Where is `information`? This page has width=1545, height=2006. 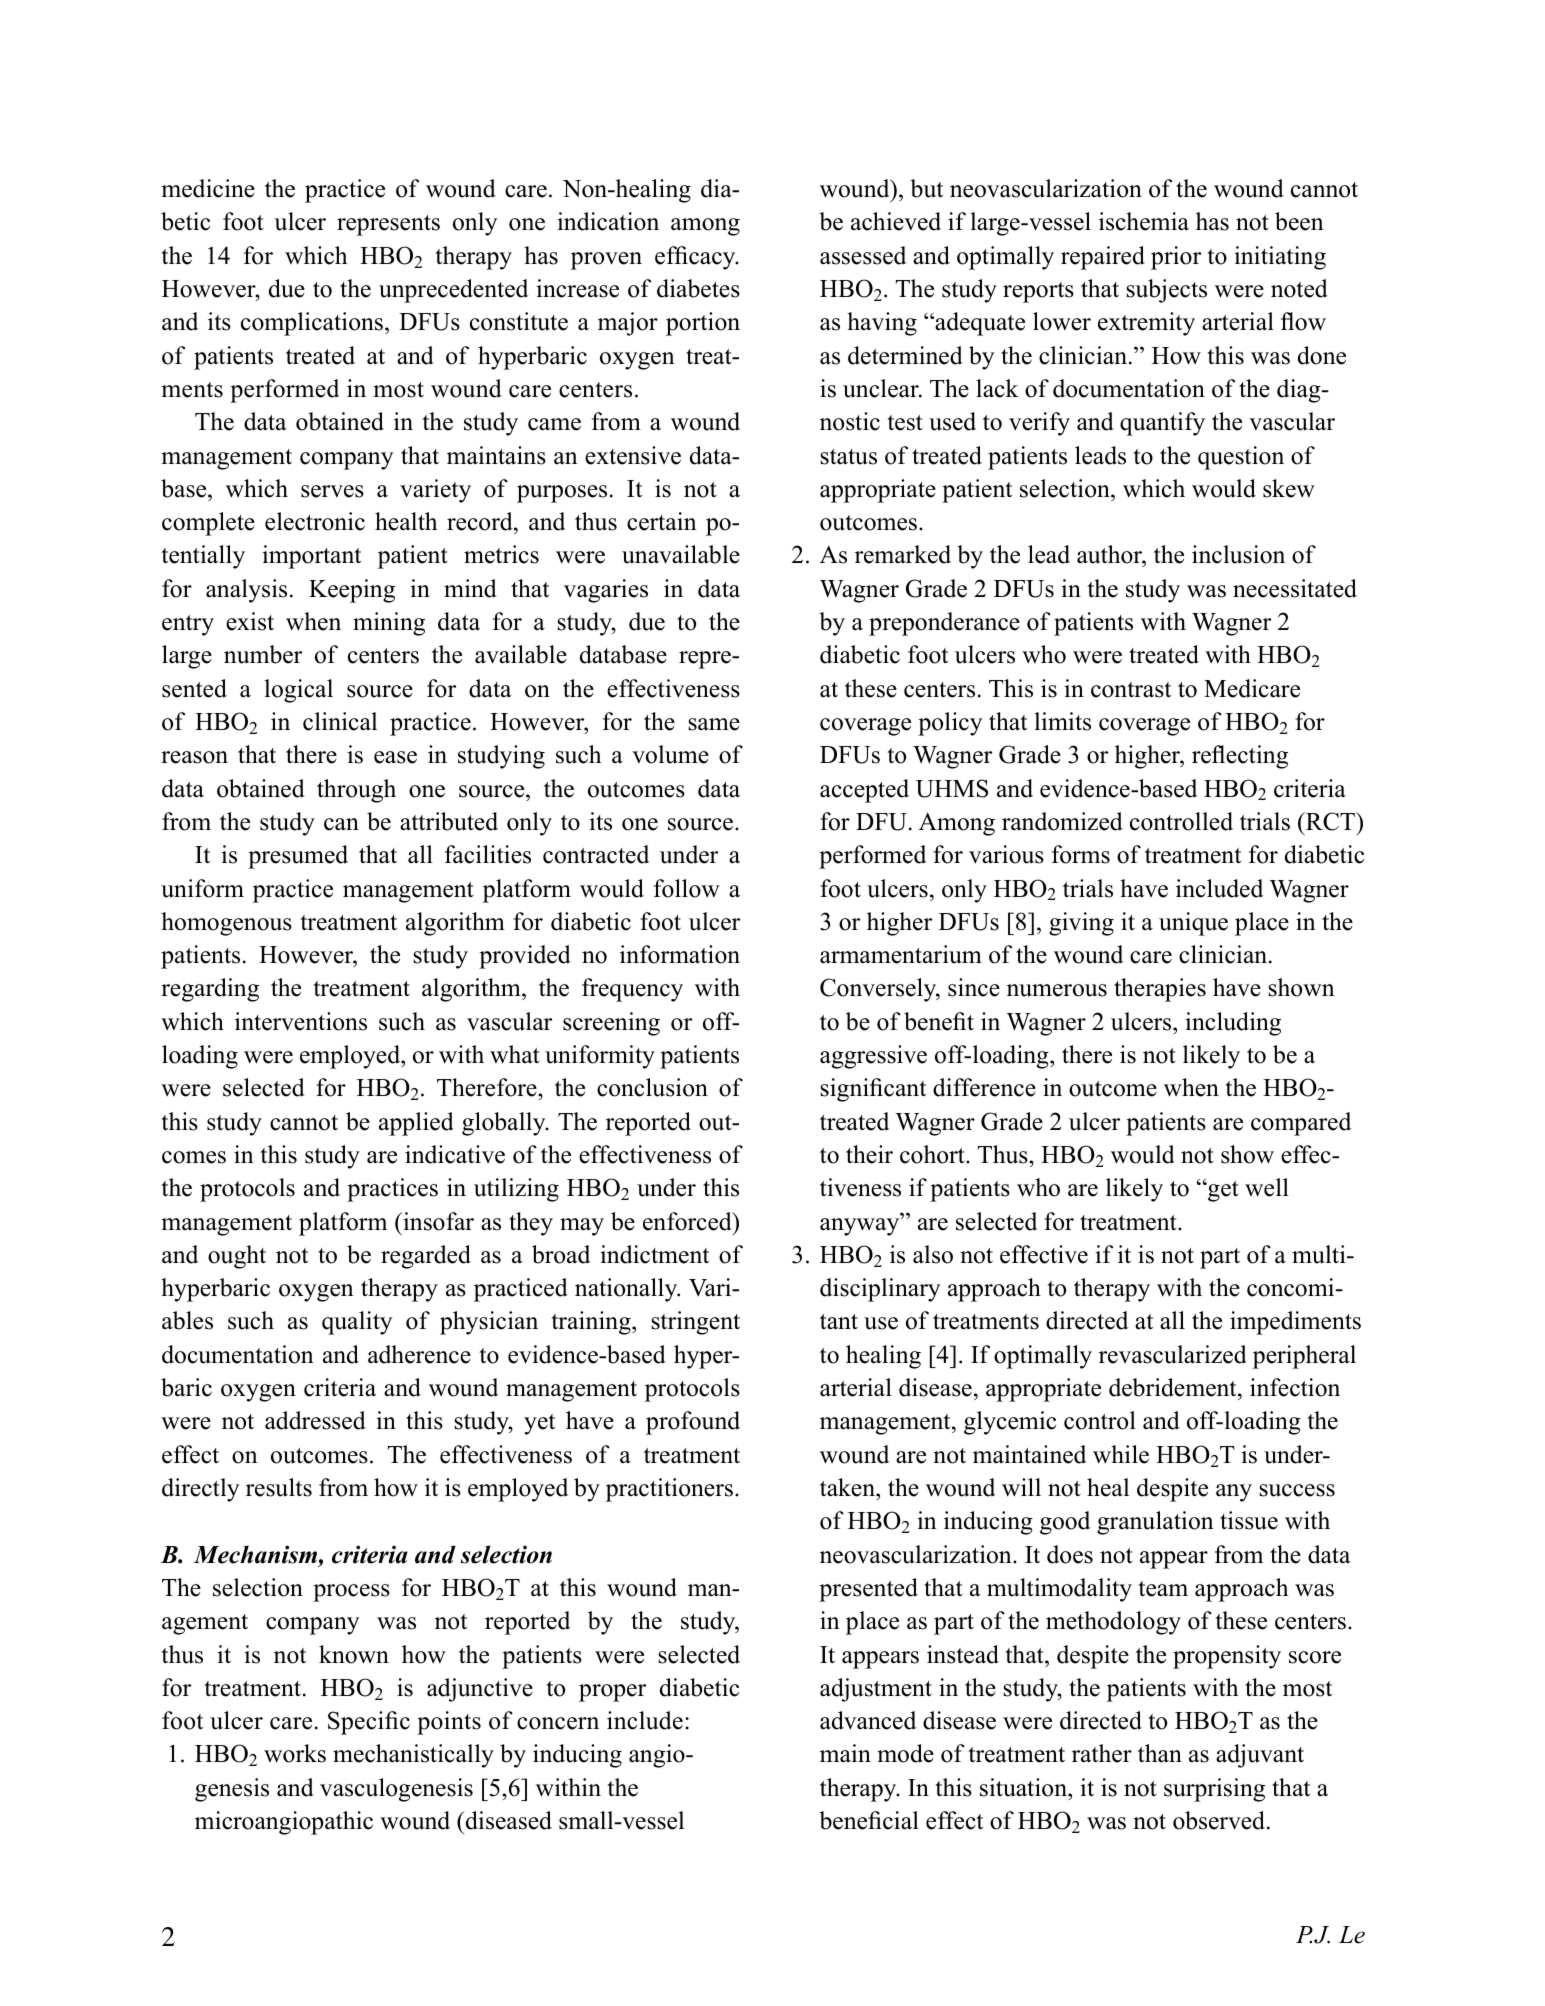
information is located at coordinates (680, 954).
